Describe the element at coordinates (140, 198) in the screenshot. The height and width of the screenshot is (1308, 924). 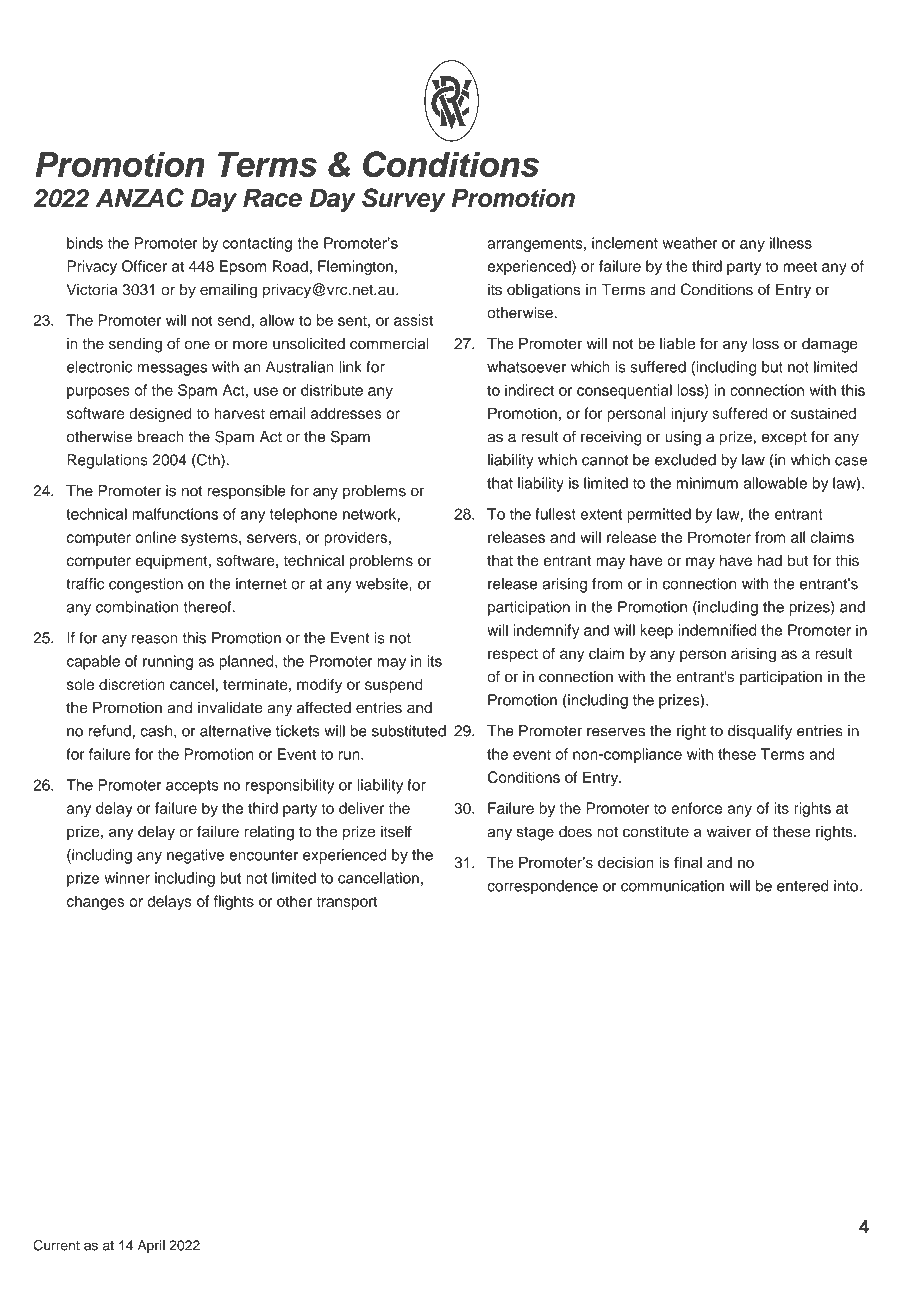
I see `ANZAC` at that location.
